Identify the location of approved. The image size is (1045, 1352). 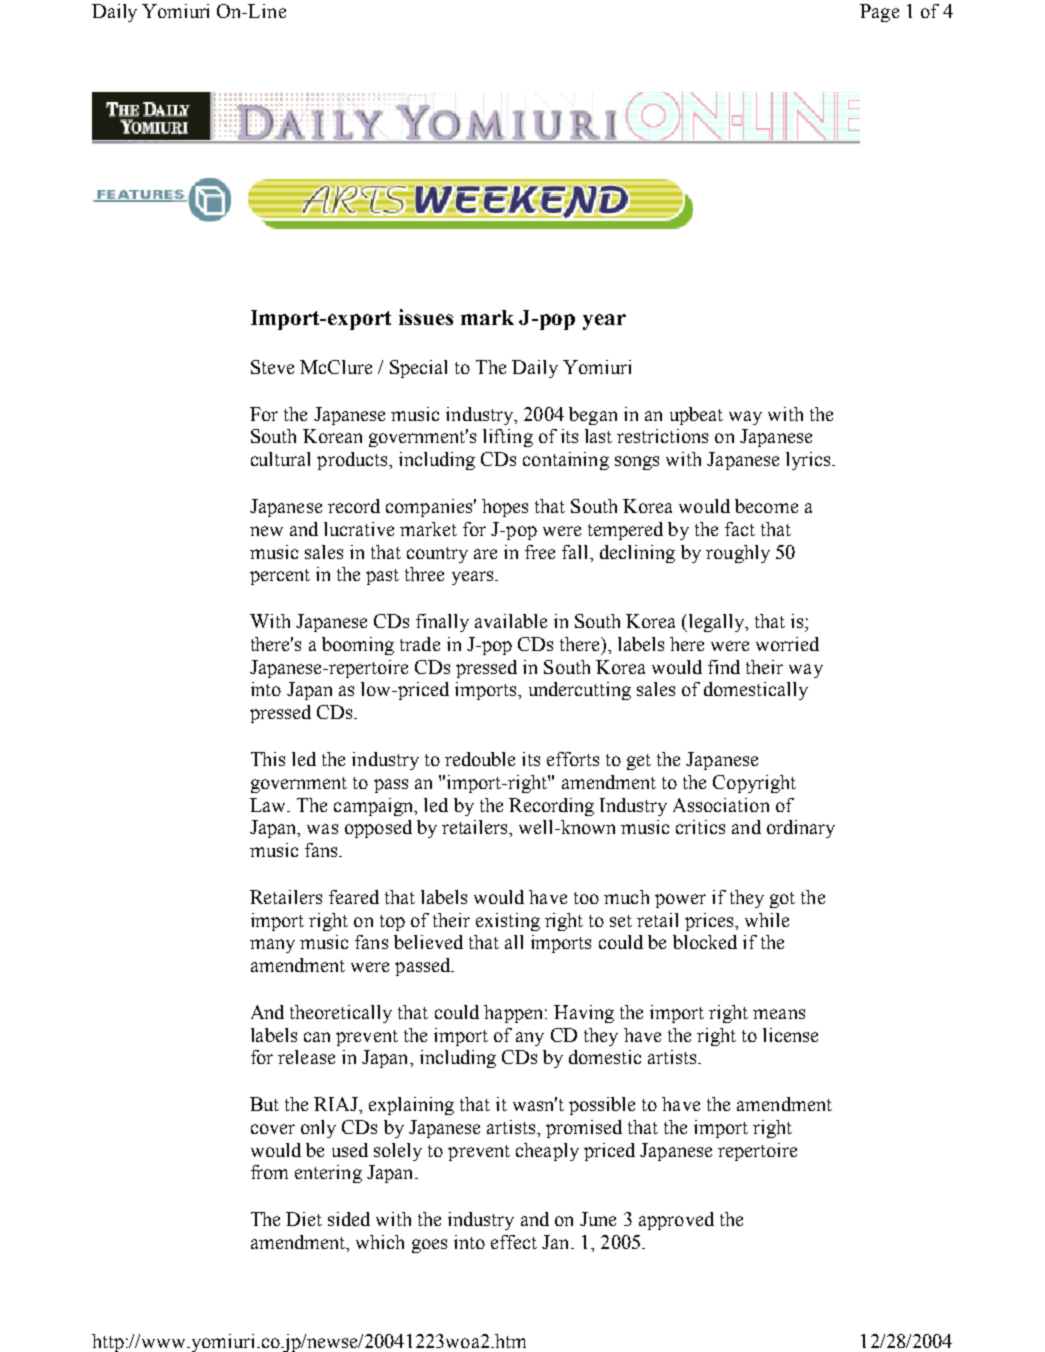
(676, 1221).
